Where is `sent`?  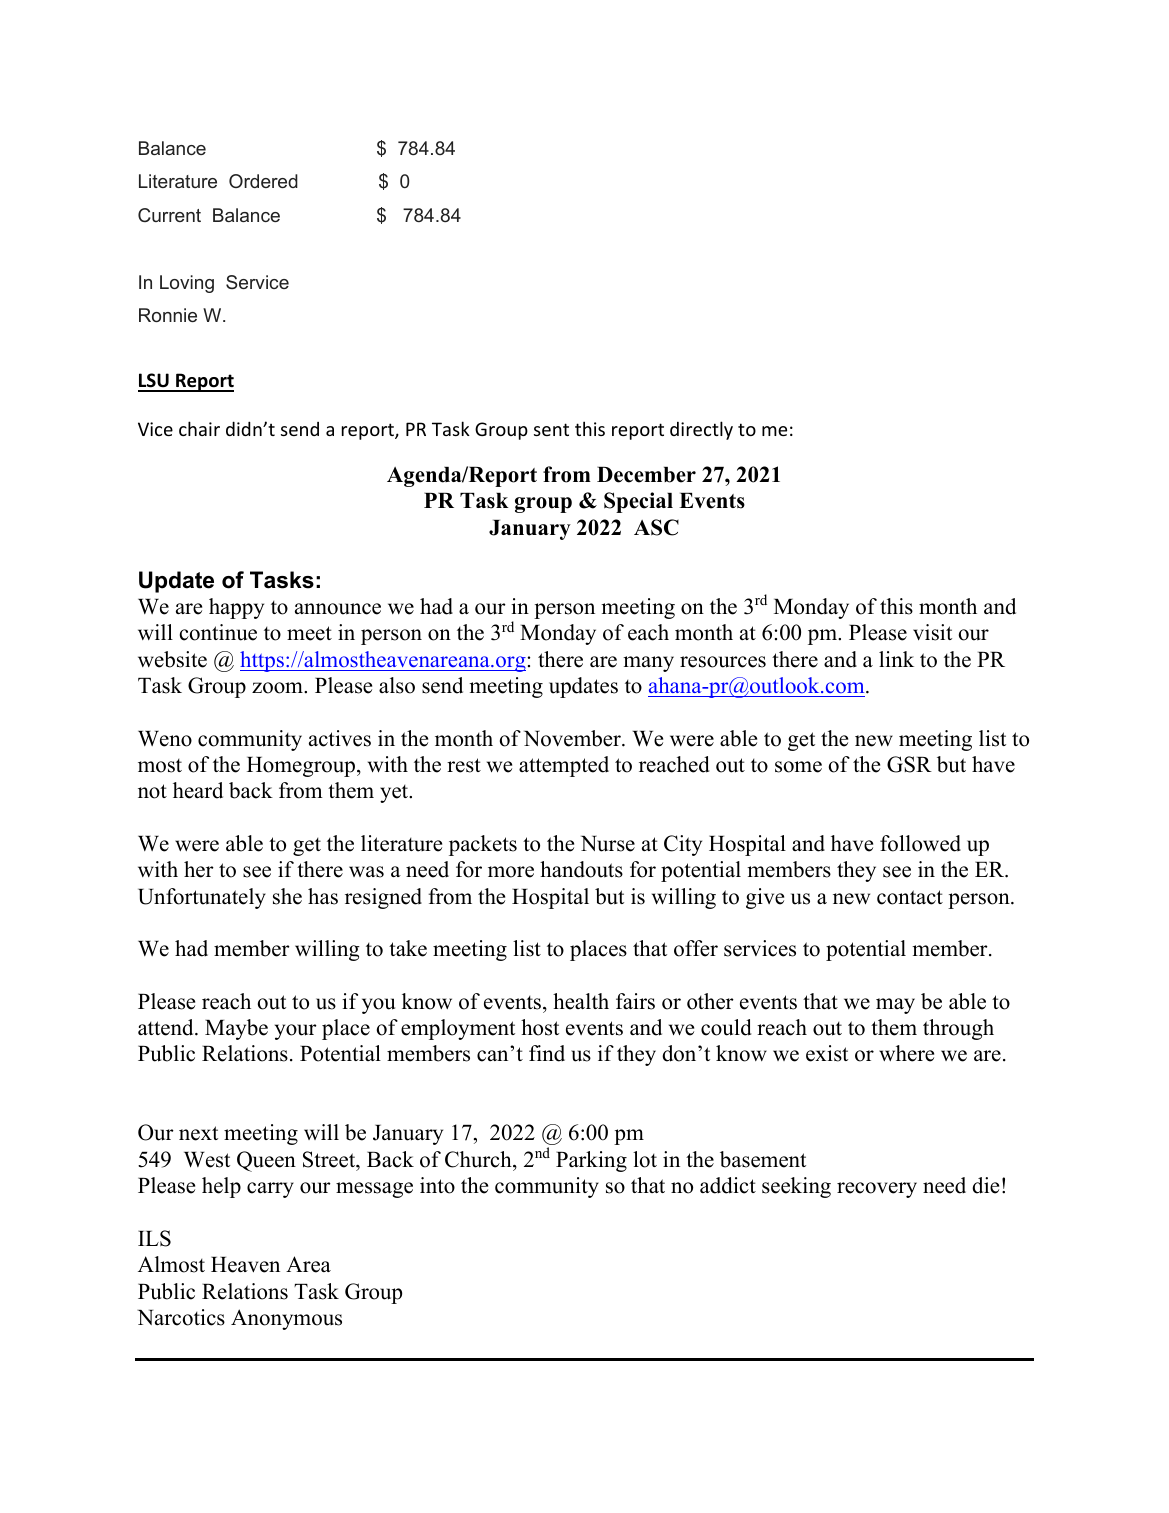 sent is located at coordinates (551, 429).
